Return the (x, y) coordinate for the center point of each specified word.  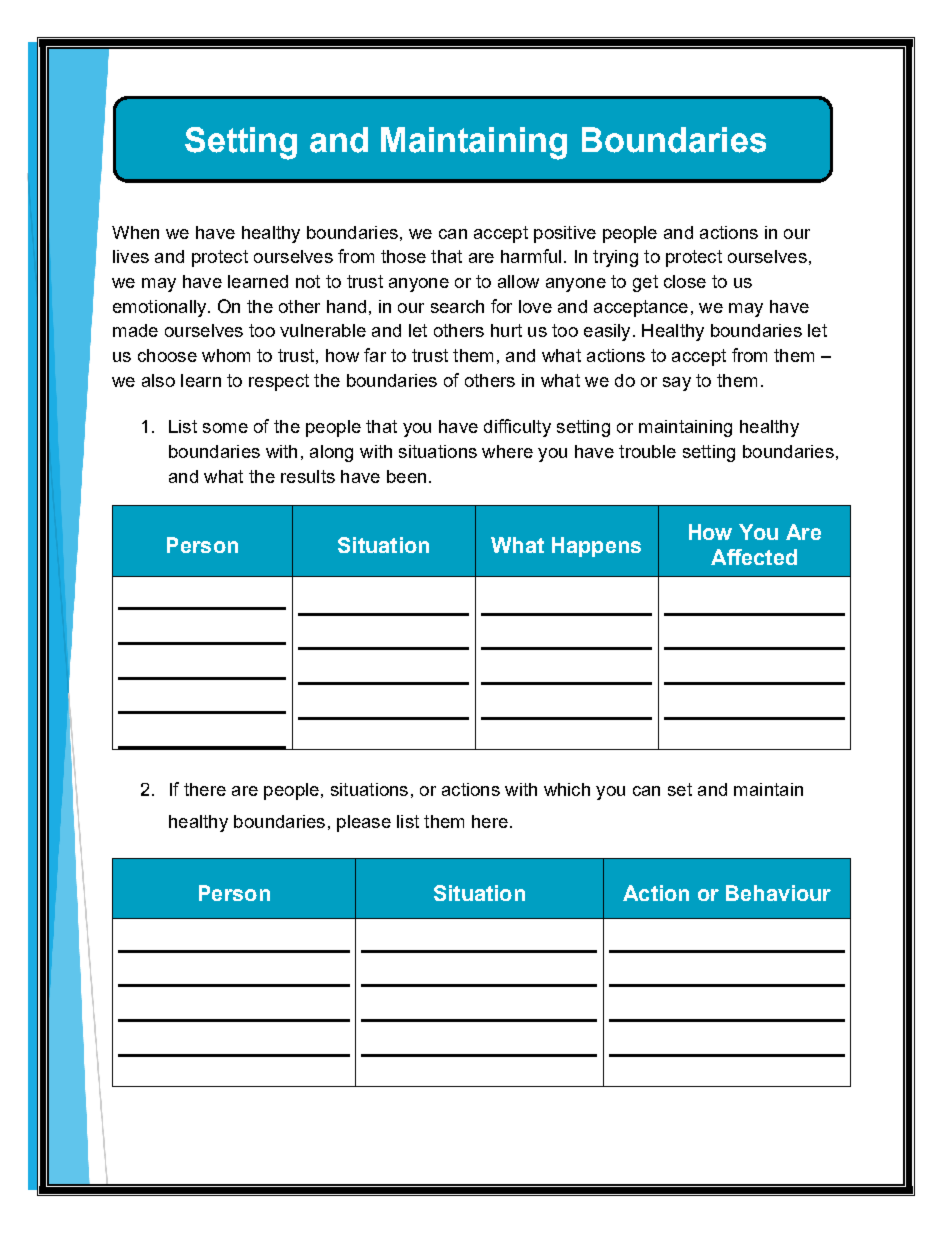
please (364, 823)
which (567, 789)
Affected (754, 557)
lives (131, 256)
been (406, 476)
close (685, 281)
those (403, 256)
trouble (647, 451)
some (225, 428)
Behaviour (778, 893)
